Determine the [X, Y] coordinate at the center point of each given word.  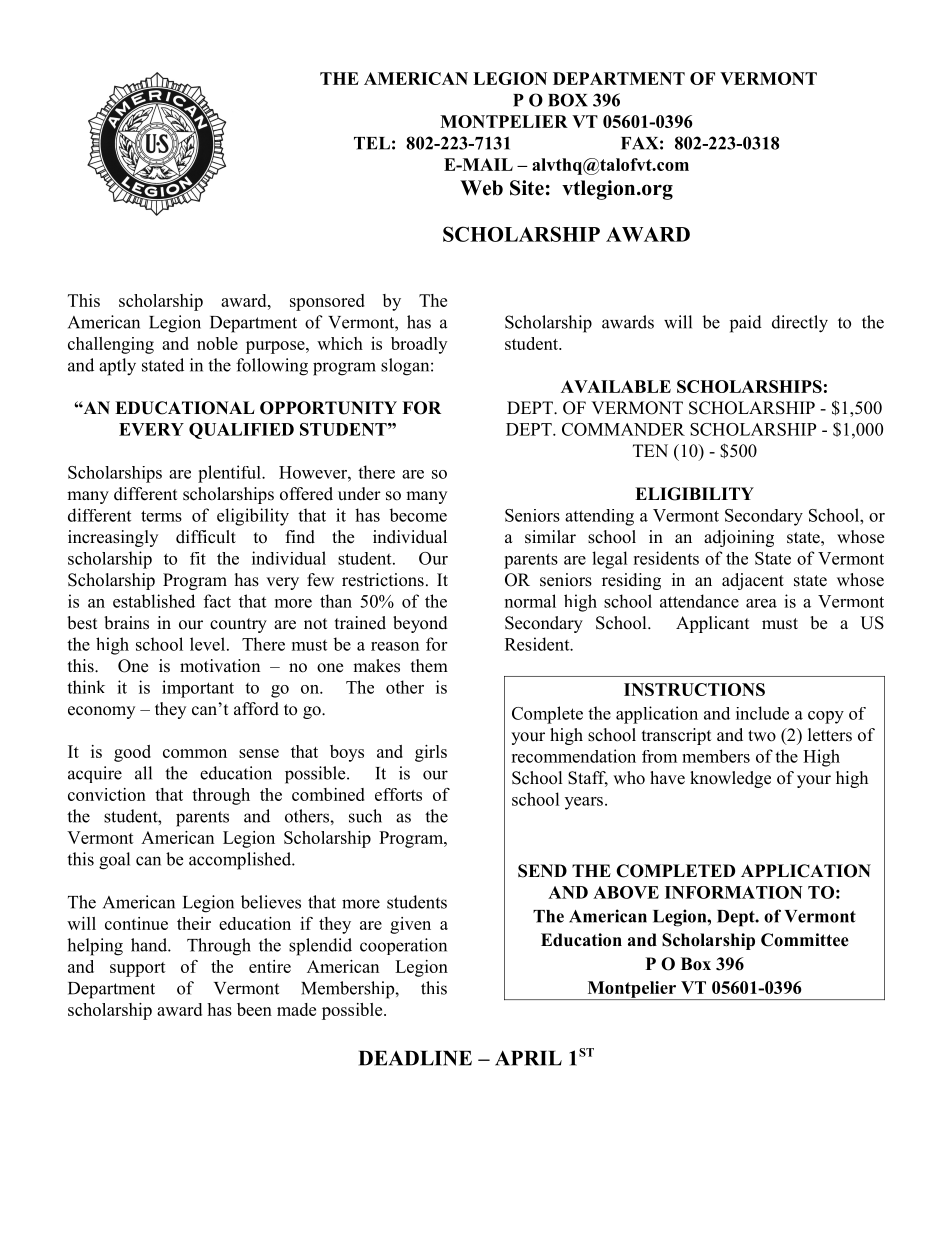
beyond [420, 624]
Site [527, 188]
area [761, 603]
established [154, 601]
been [254, 1009]
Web [481, 188]
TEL [372, 143]
